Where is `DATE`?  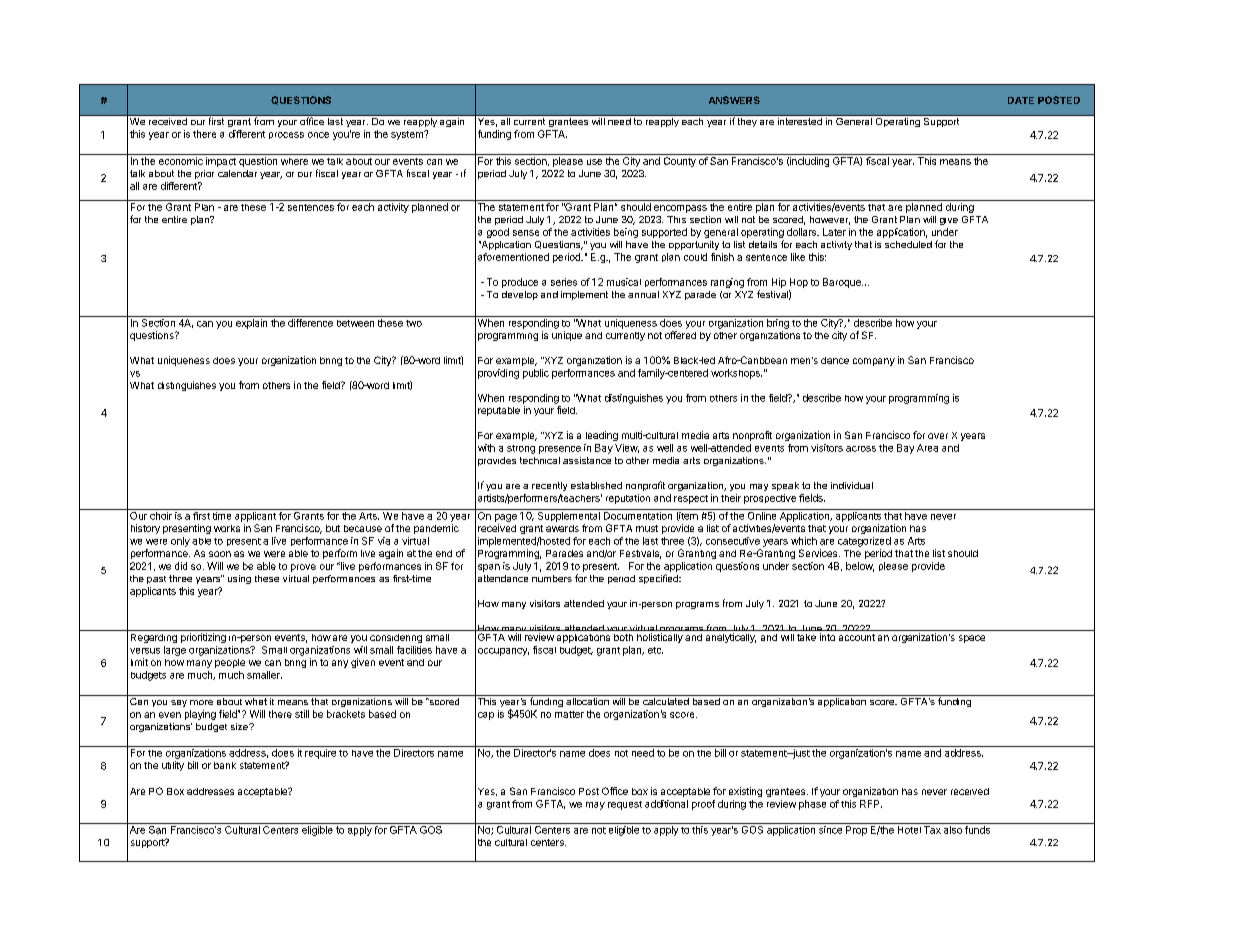
DATE is located at coordinates (1021, 100).
